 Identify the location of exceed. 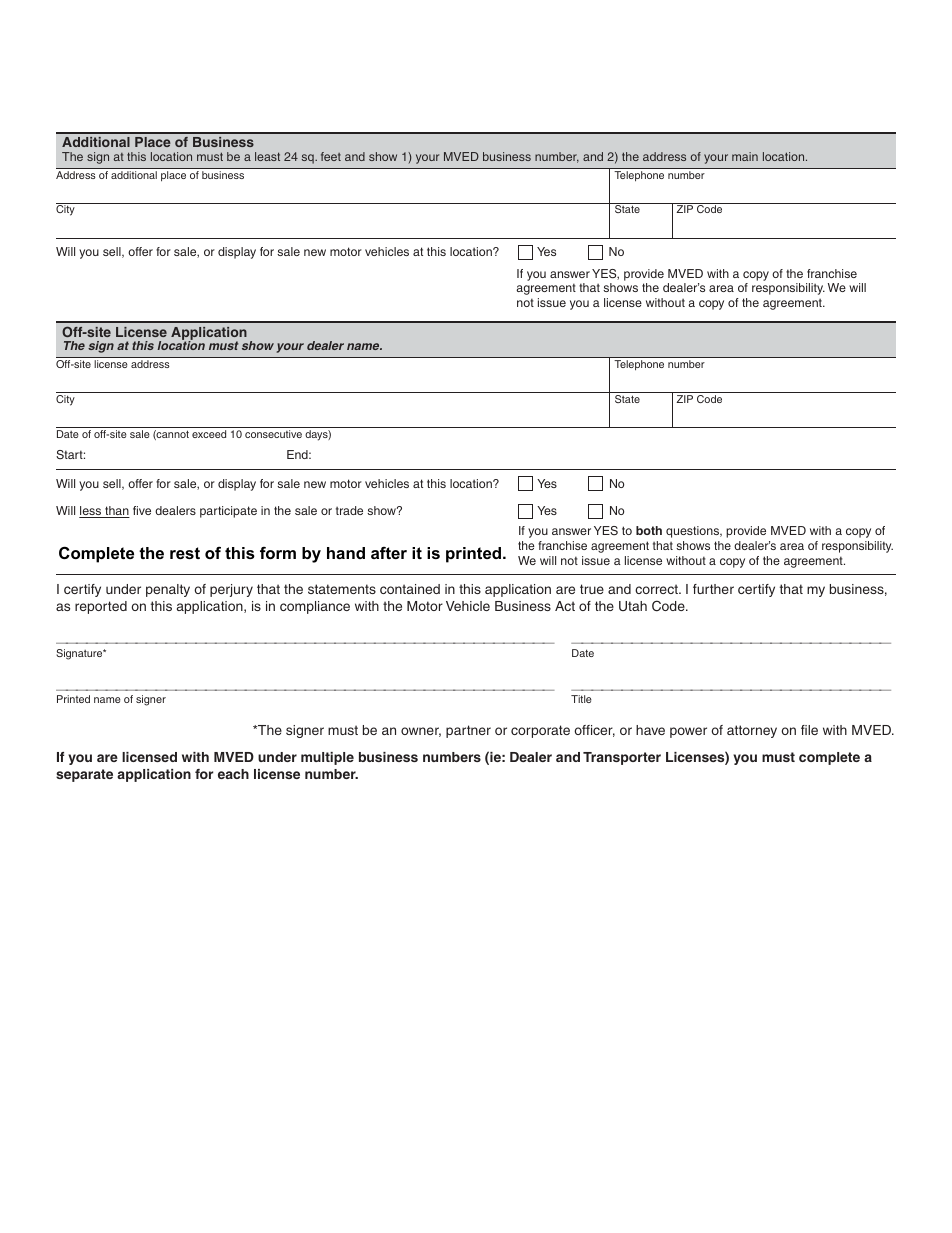
(209, 434).
